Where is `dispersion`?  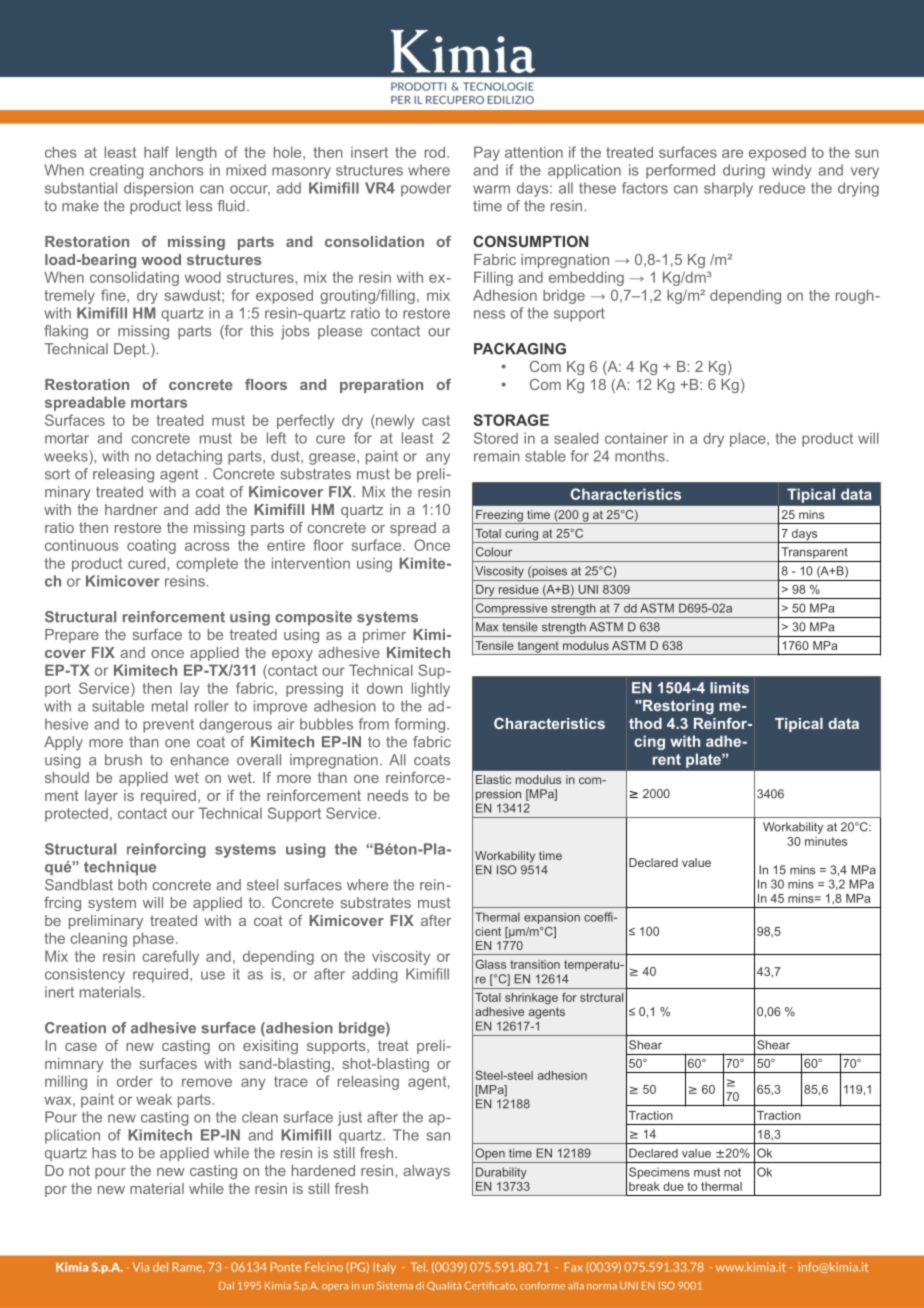 dispersion is located at coordinates (158, 189).
